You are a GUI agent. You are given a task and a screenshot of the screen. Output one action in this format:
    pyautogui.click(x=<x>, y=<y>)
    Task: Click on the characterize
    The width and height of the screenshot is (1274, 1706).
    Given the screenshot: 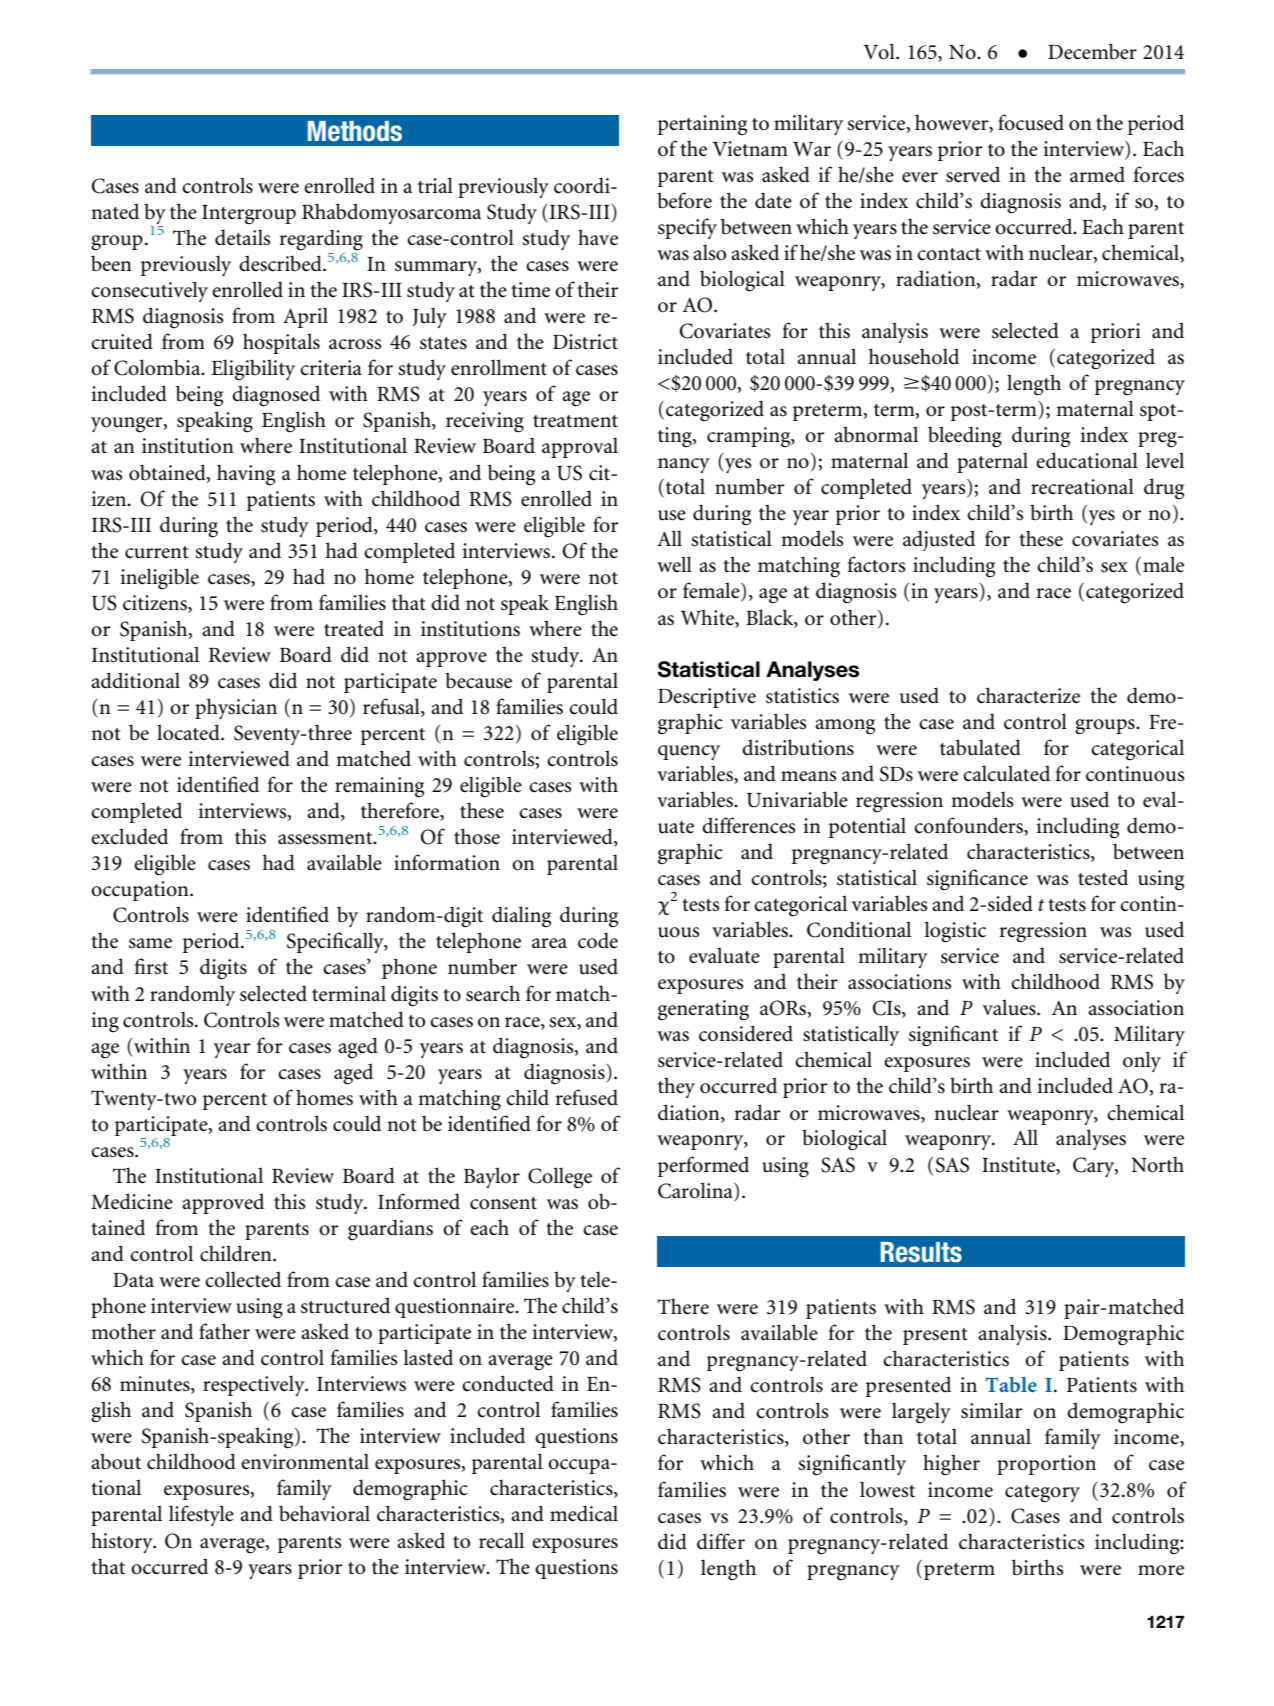 What is the action you would take?
    pyautogui.click(x=1028, y=695)
